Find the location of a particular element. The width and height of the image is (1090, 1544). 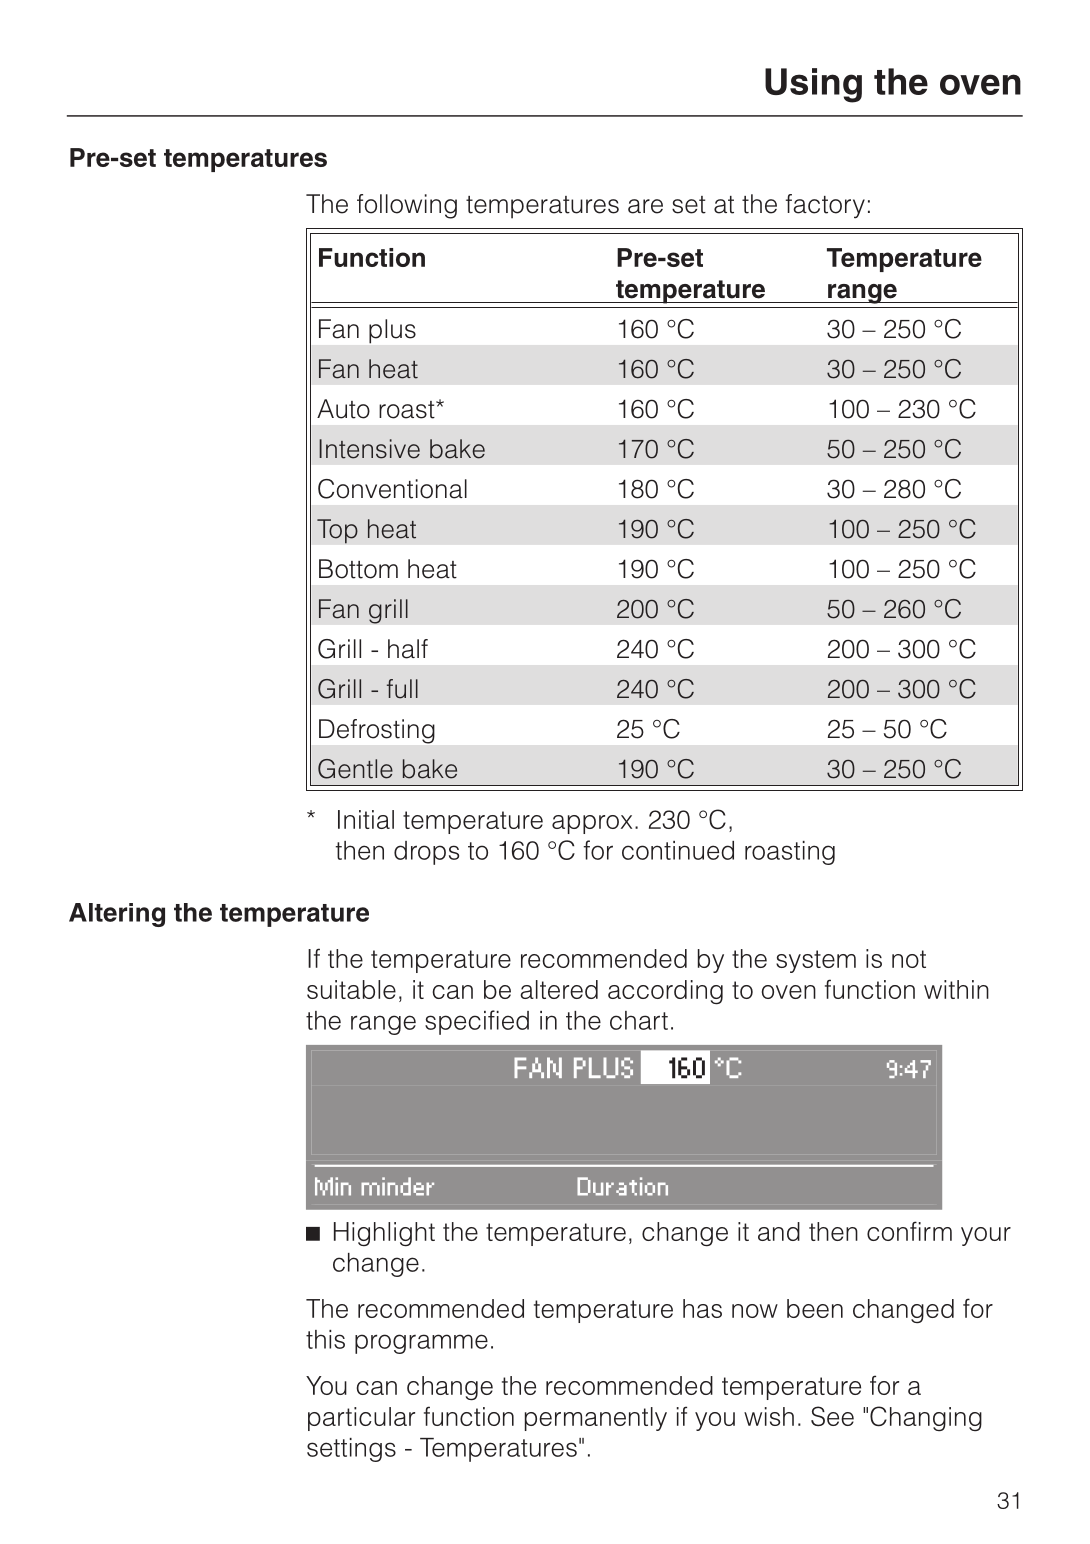

factory is located at coordinates (825, 206).
